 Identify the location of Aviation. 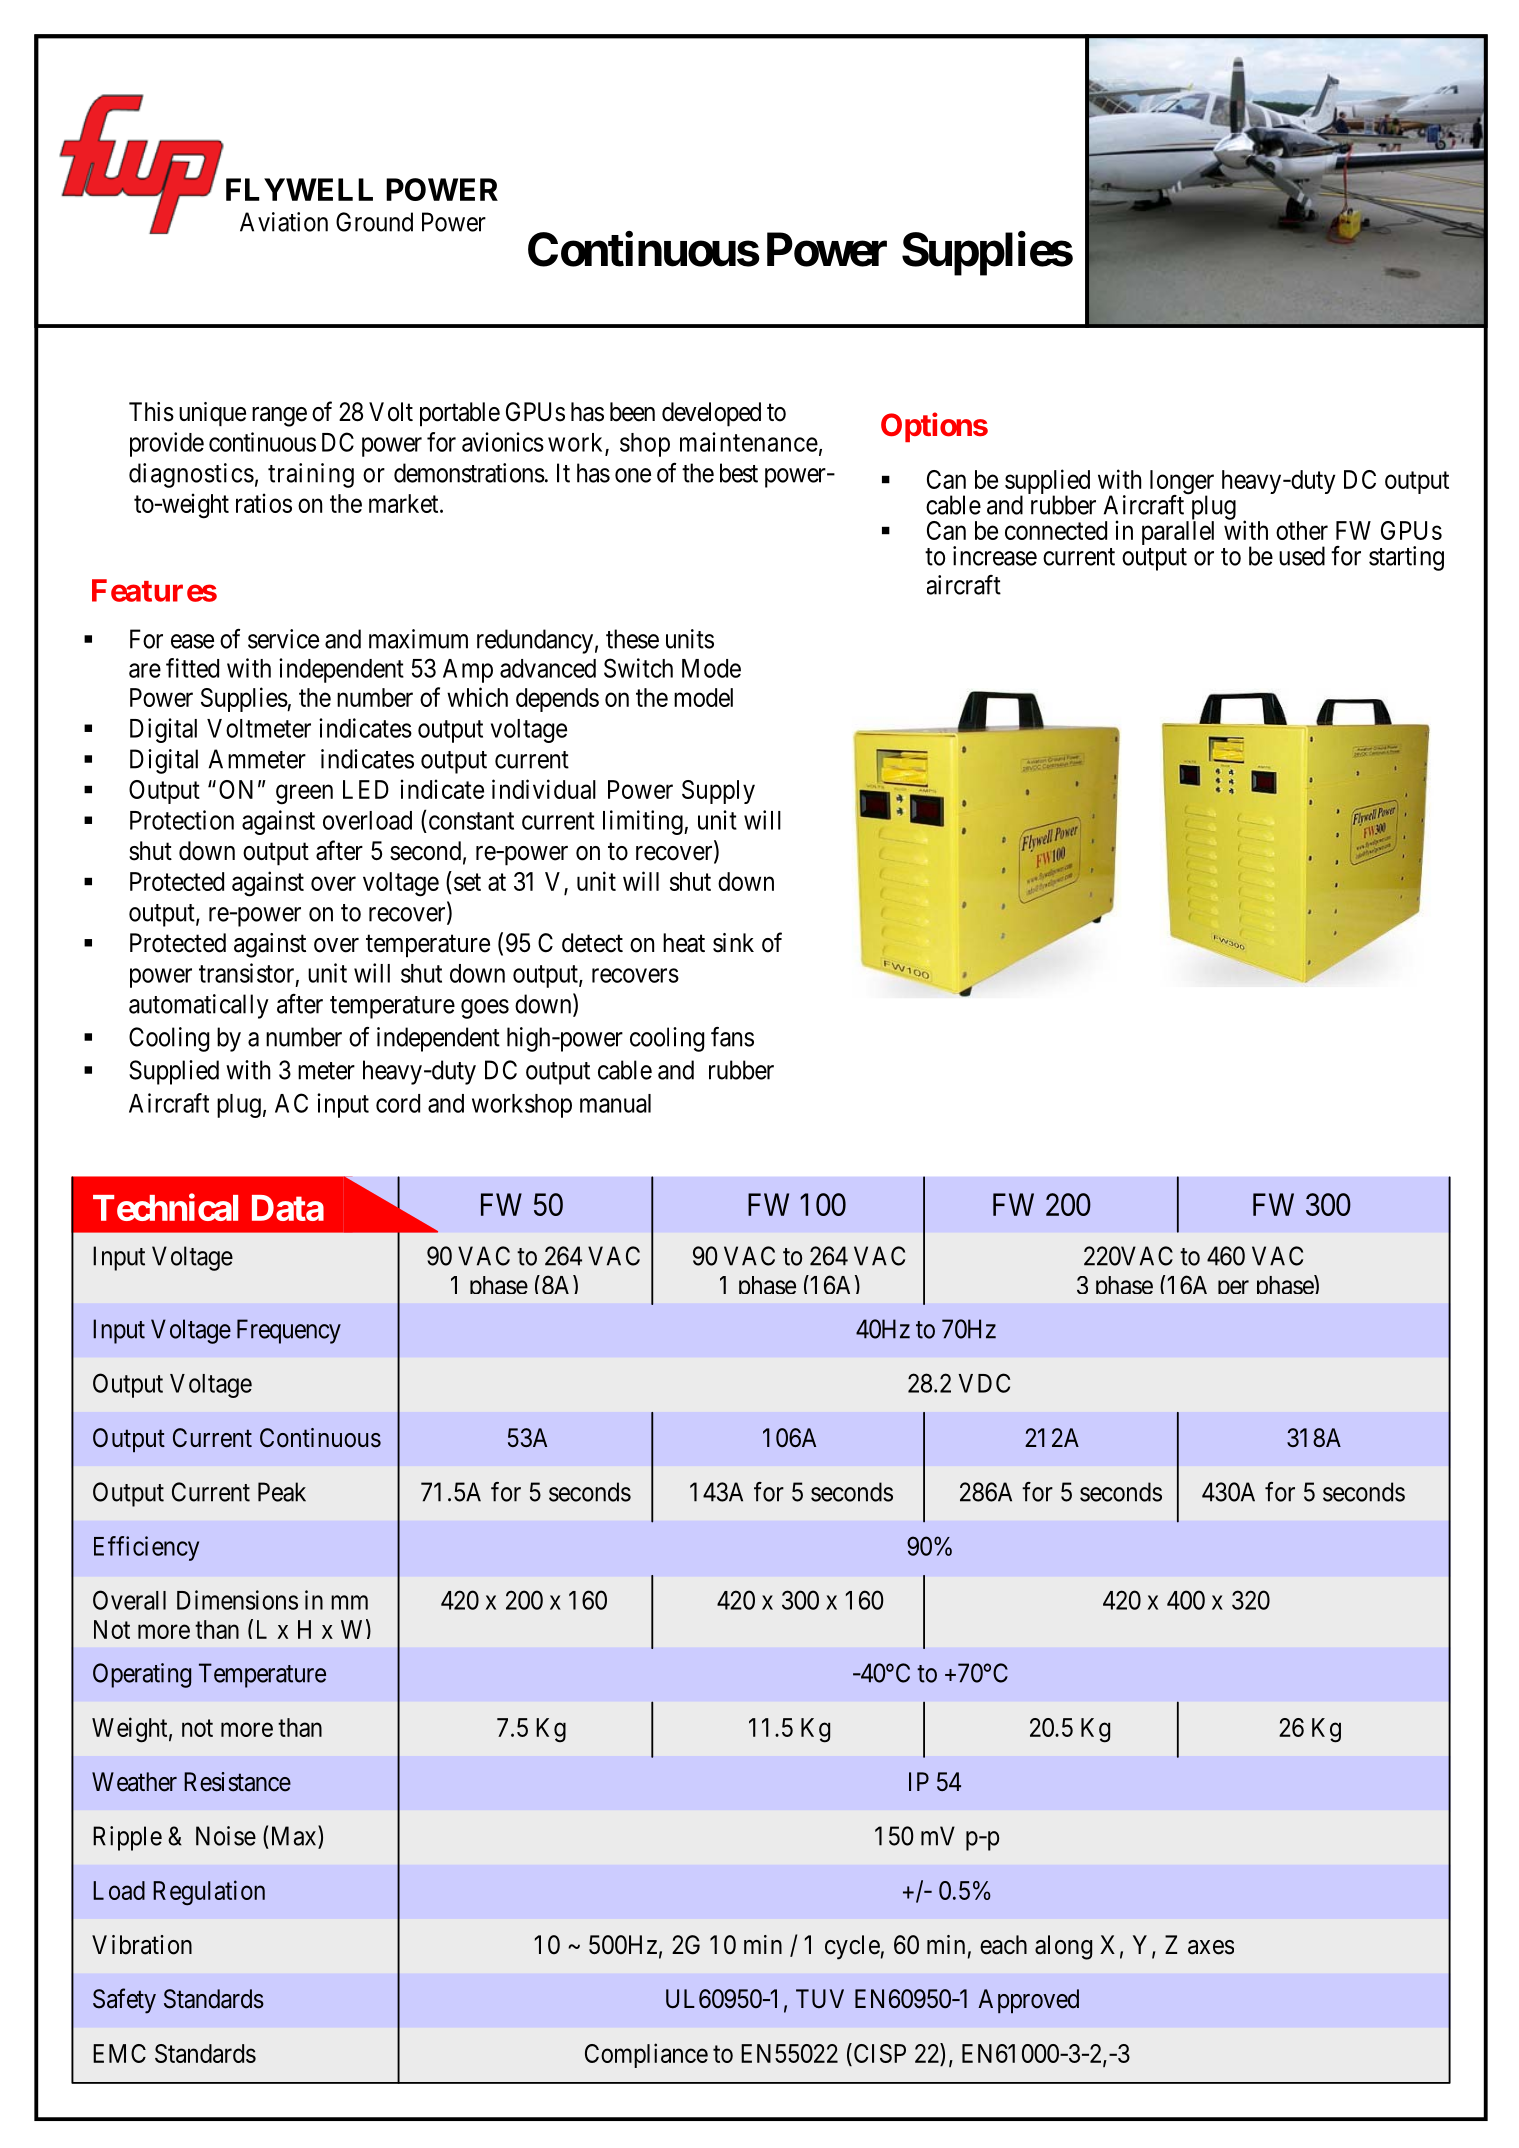
(284, 222).
